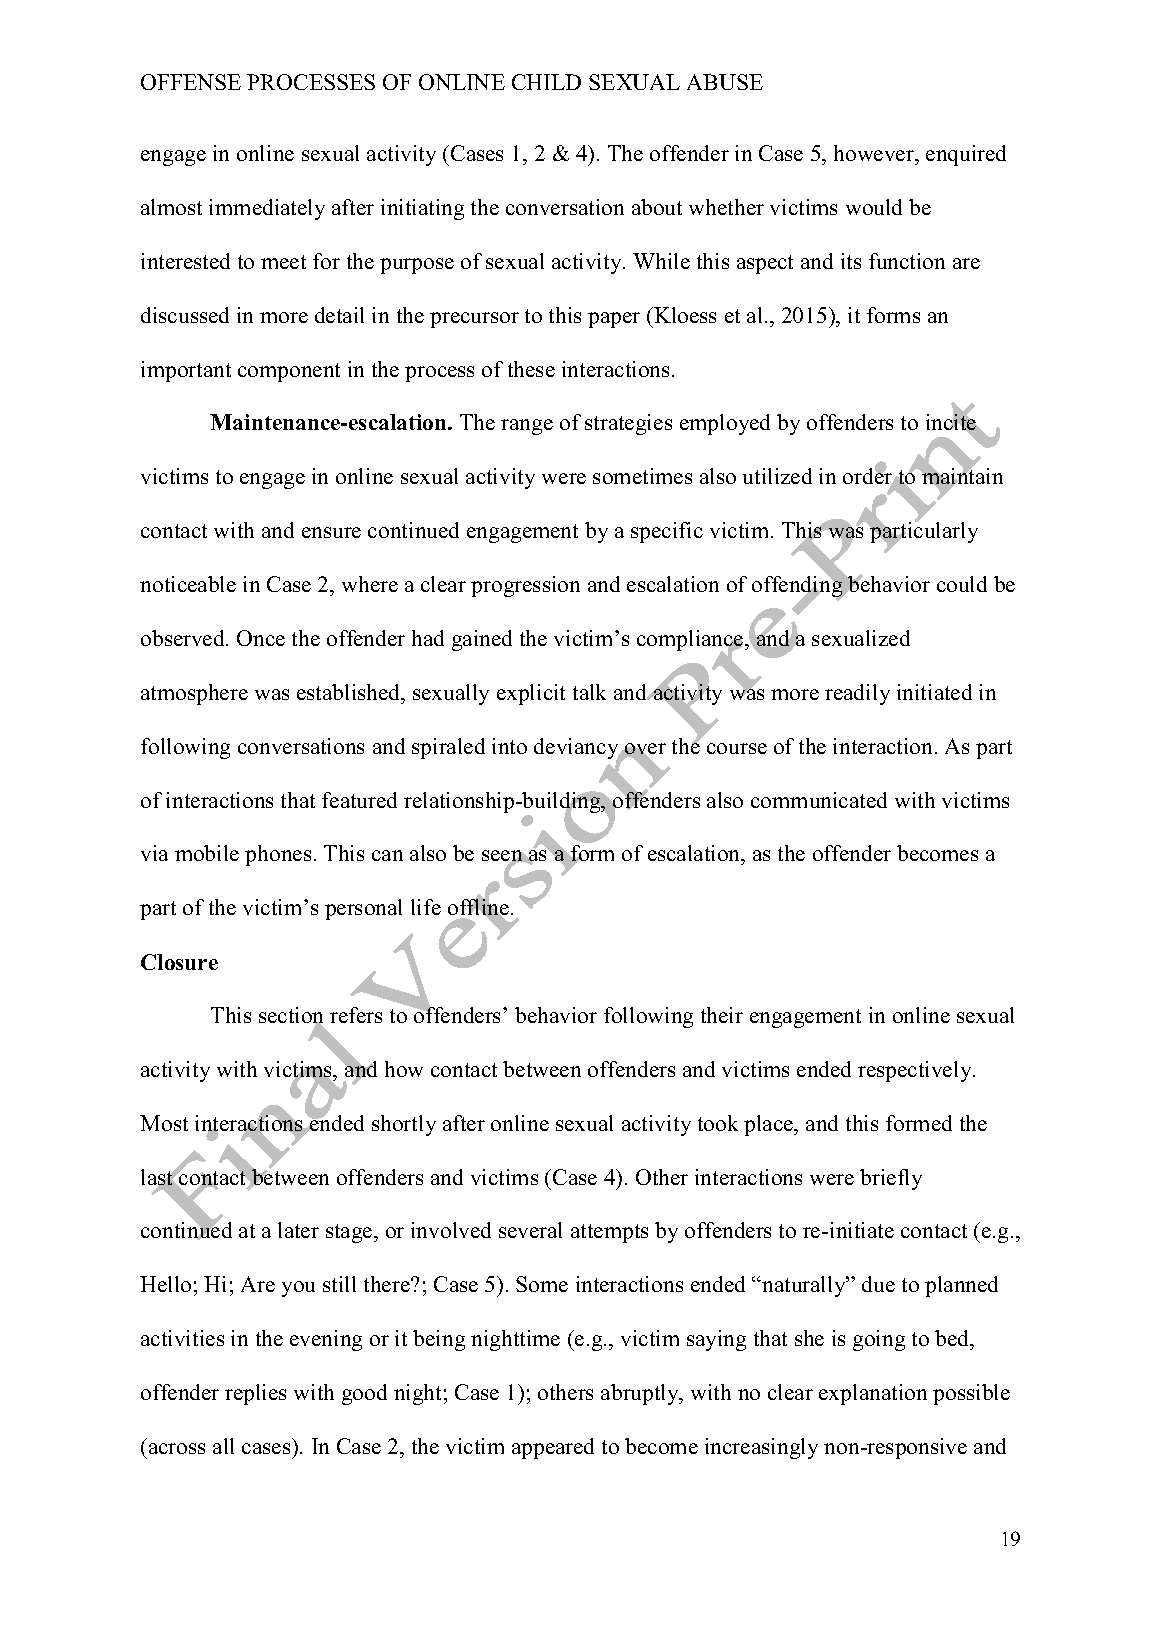 The height and width of the screenshot is (1643, 1162). I want to click on featured, so click(359, 800).
